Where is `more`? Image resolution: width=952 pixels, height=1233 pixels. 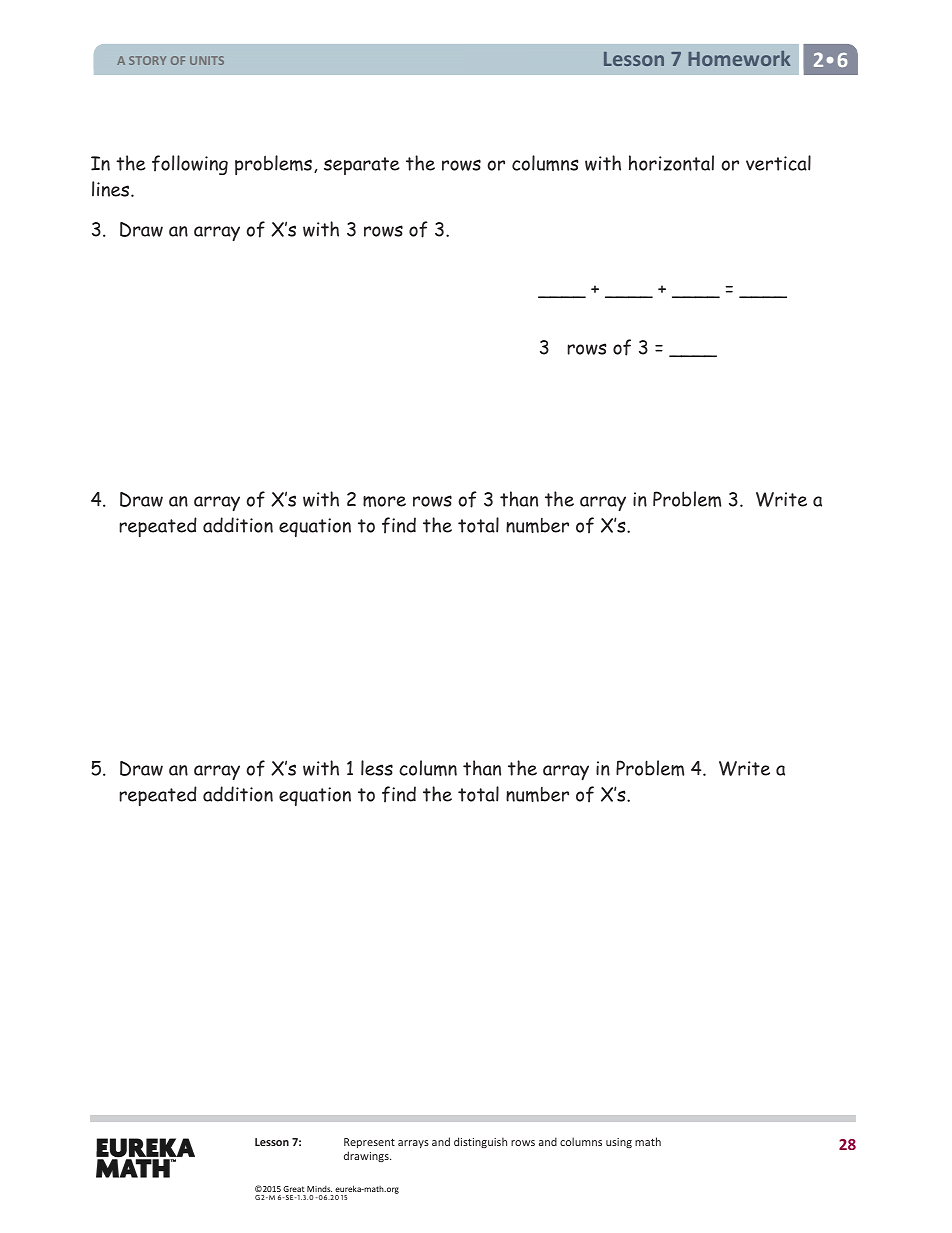 more is located at coordinates (384, 501).
